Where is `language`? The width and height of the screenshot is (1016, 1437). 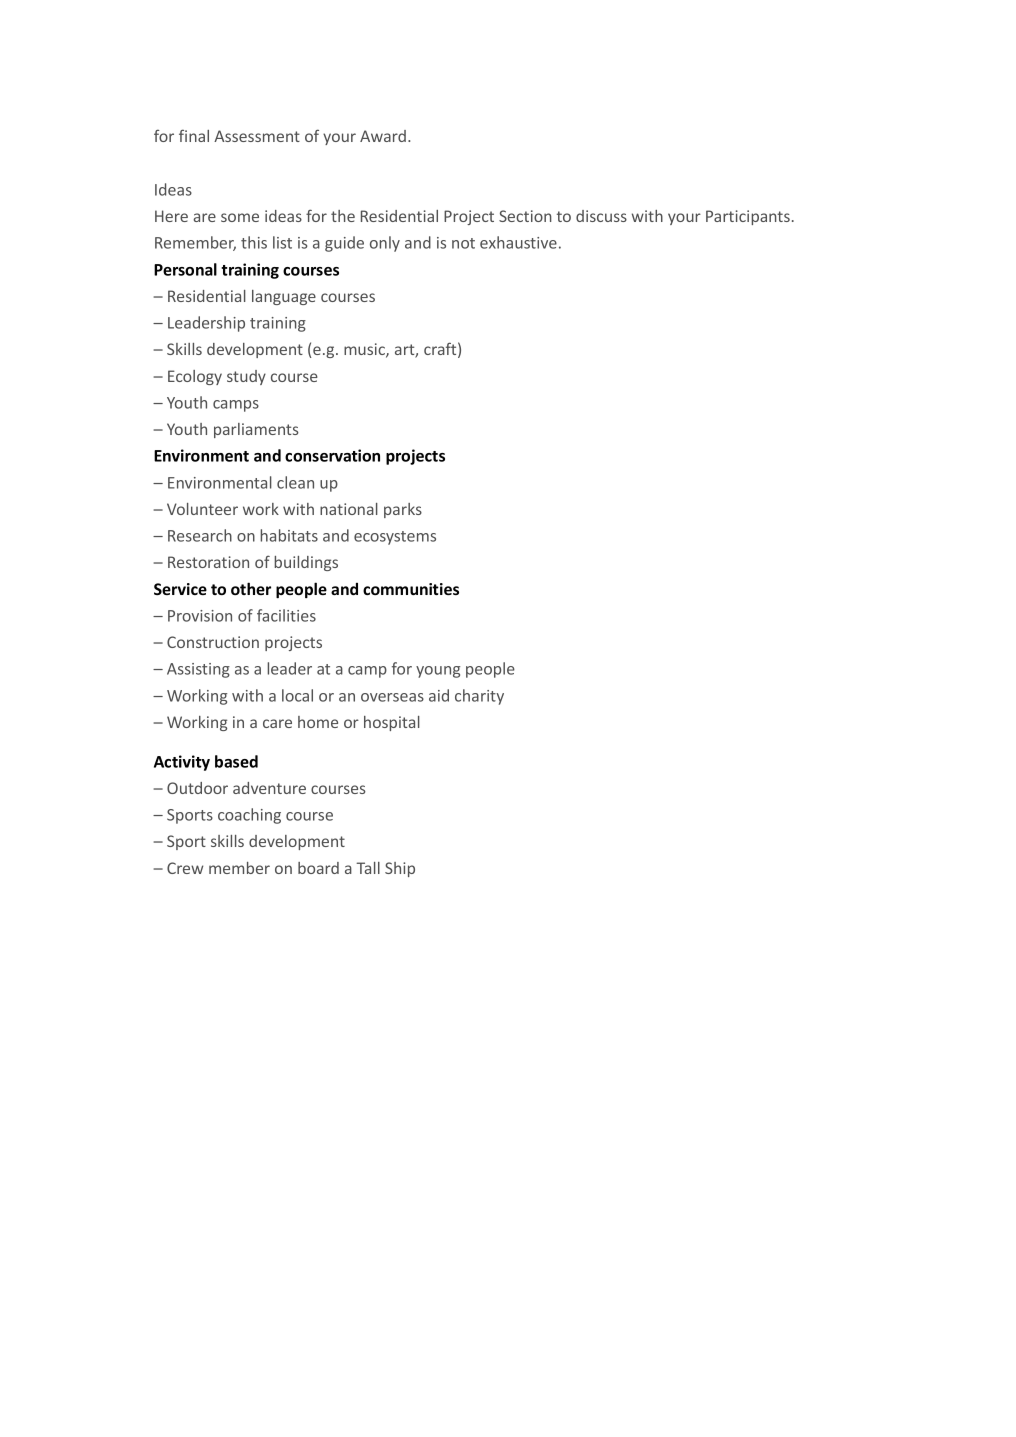 language is located at coordinates (284, 297).
